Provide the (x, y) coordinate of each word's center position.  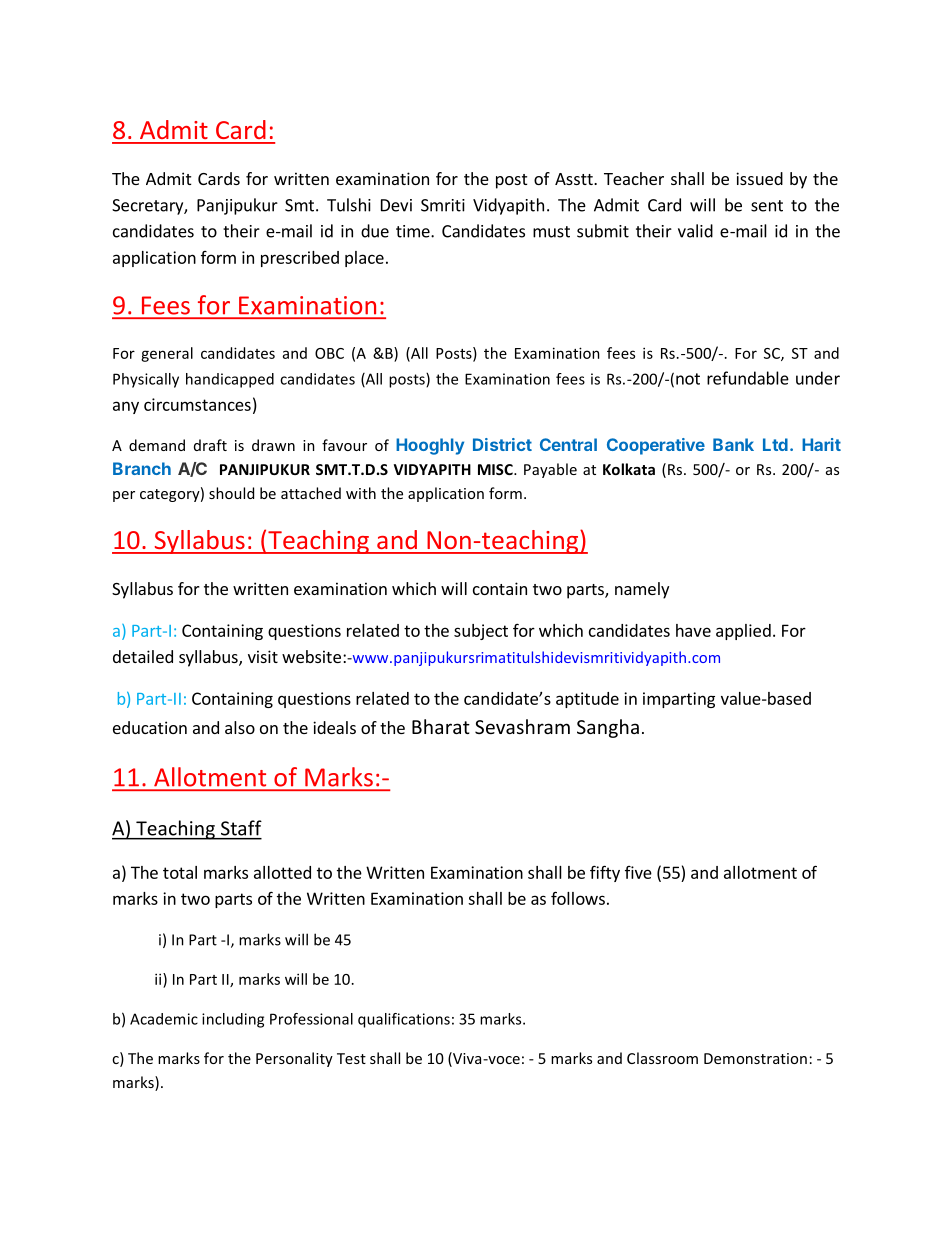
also (240, 727)
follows (578, 898)
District (502, 444)
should (231, 493)
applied (743, 632)
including (233, 1020)
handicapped (230, 380)
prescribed (300, 259)
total (180, 872)
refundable (748, 378)
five (638, 872)
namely (642, 590)
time (414, 231)
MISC (496, 469)
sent (767, 206)
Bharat (441, 726)
